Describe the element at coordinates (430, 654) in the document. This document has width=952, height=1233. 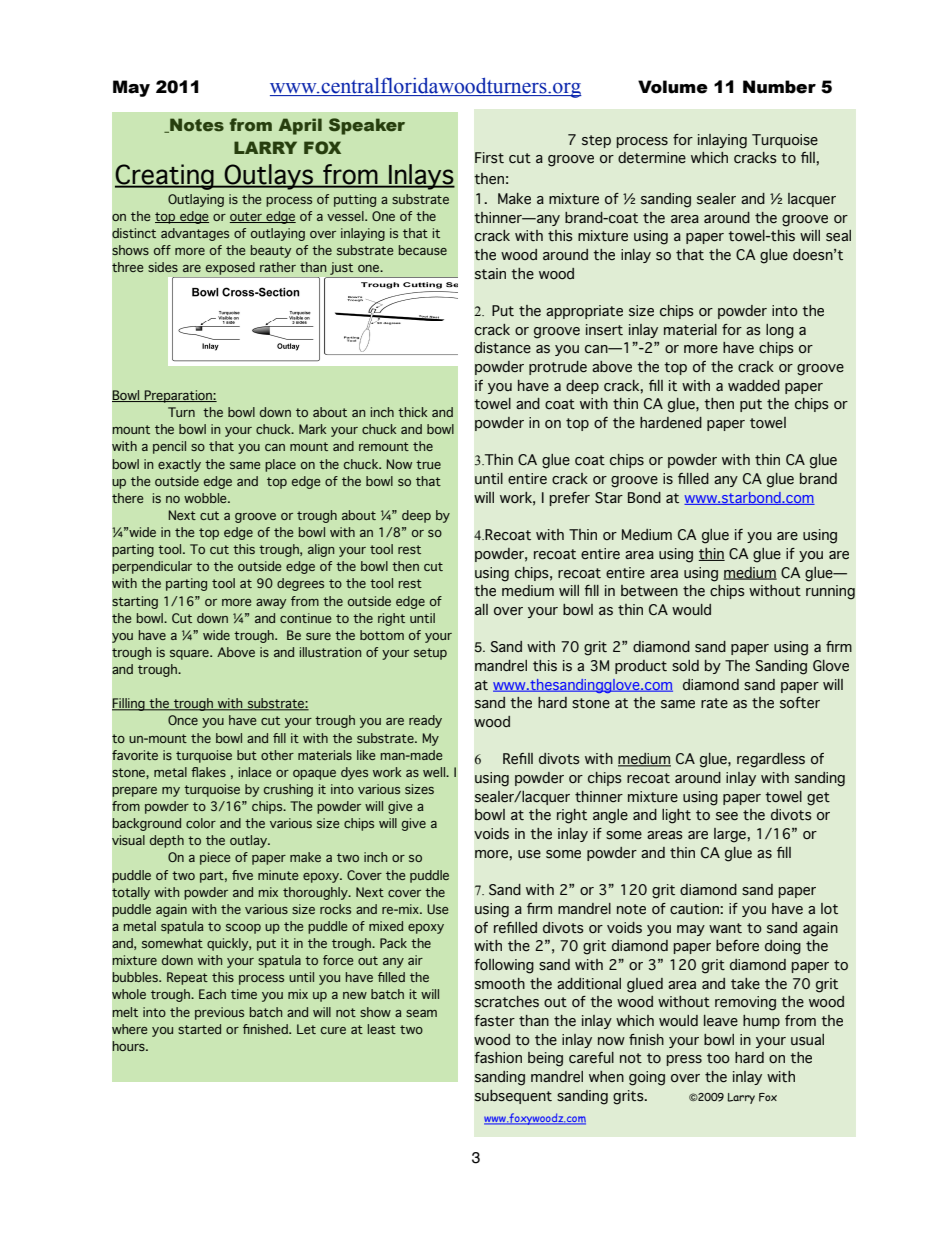
I see `setup` at that location.
